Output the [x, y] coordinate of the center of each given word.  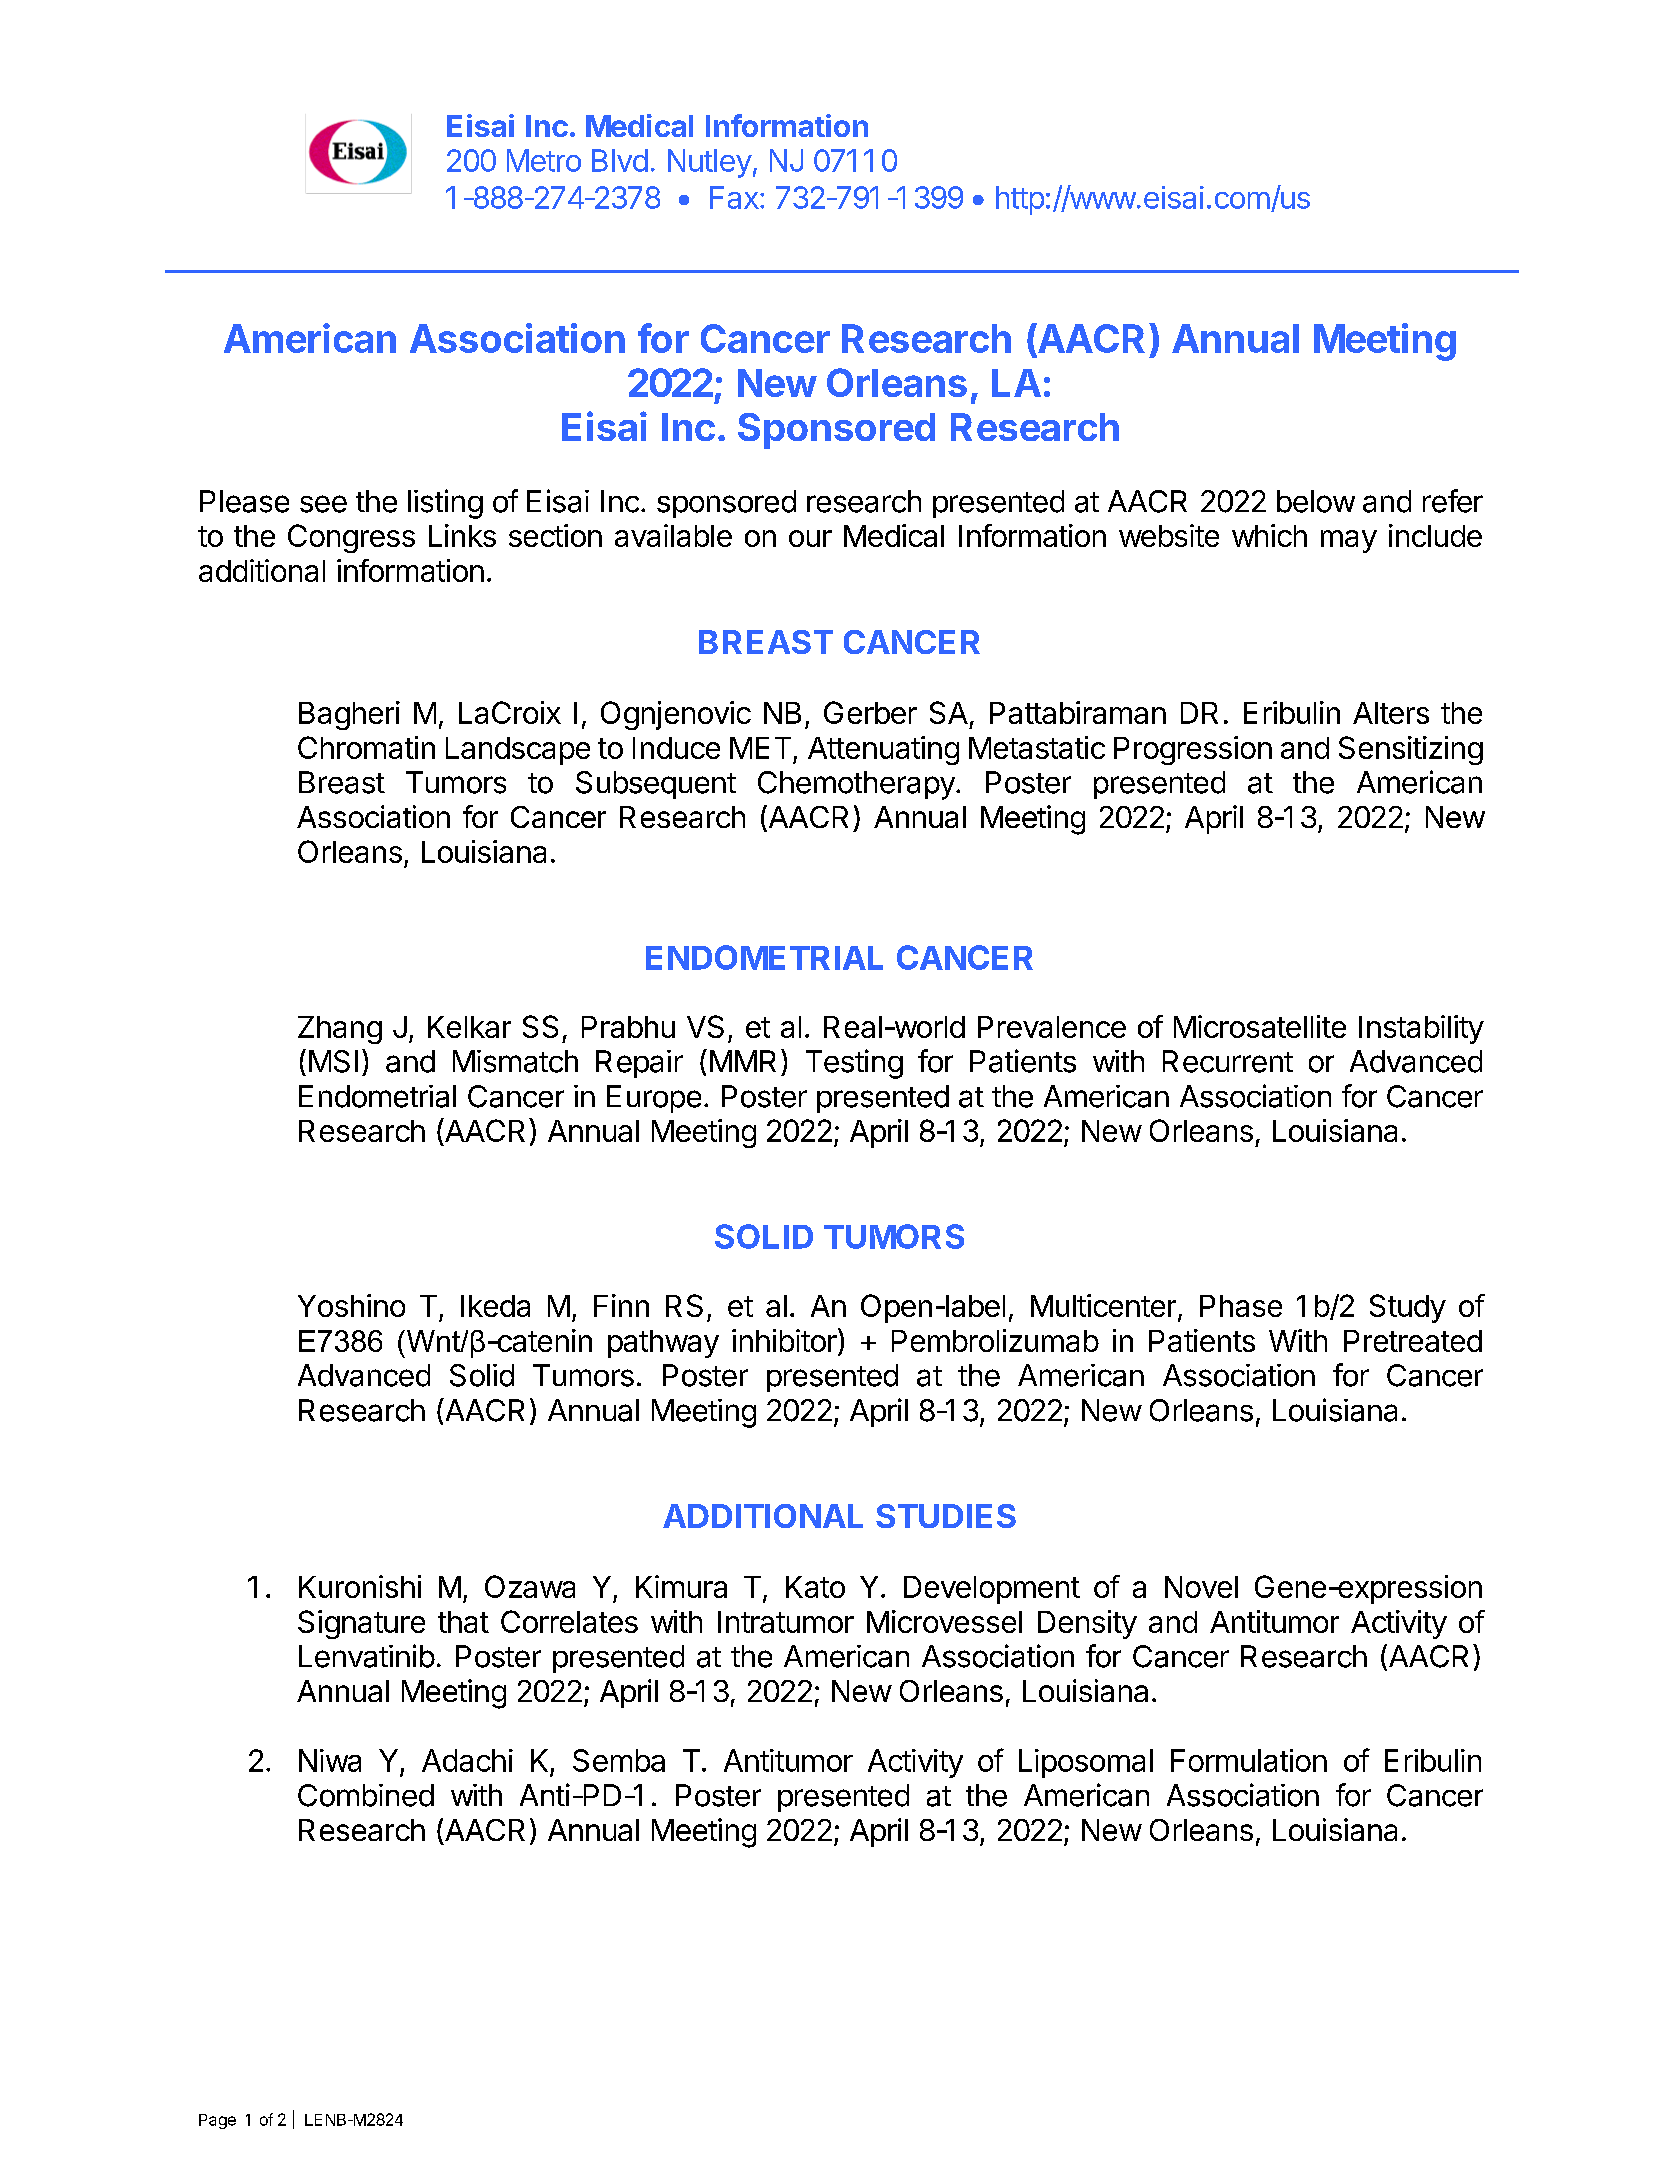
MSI [333, 1061]
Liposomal [1086, 1763]
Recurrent [1228, 1061]
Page [217, 2121]
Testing [854, 1064]
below [1316, 501]
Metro [544, 160]
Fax [734, 197]
